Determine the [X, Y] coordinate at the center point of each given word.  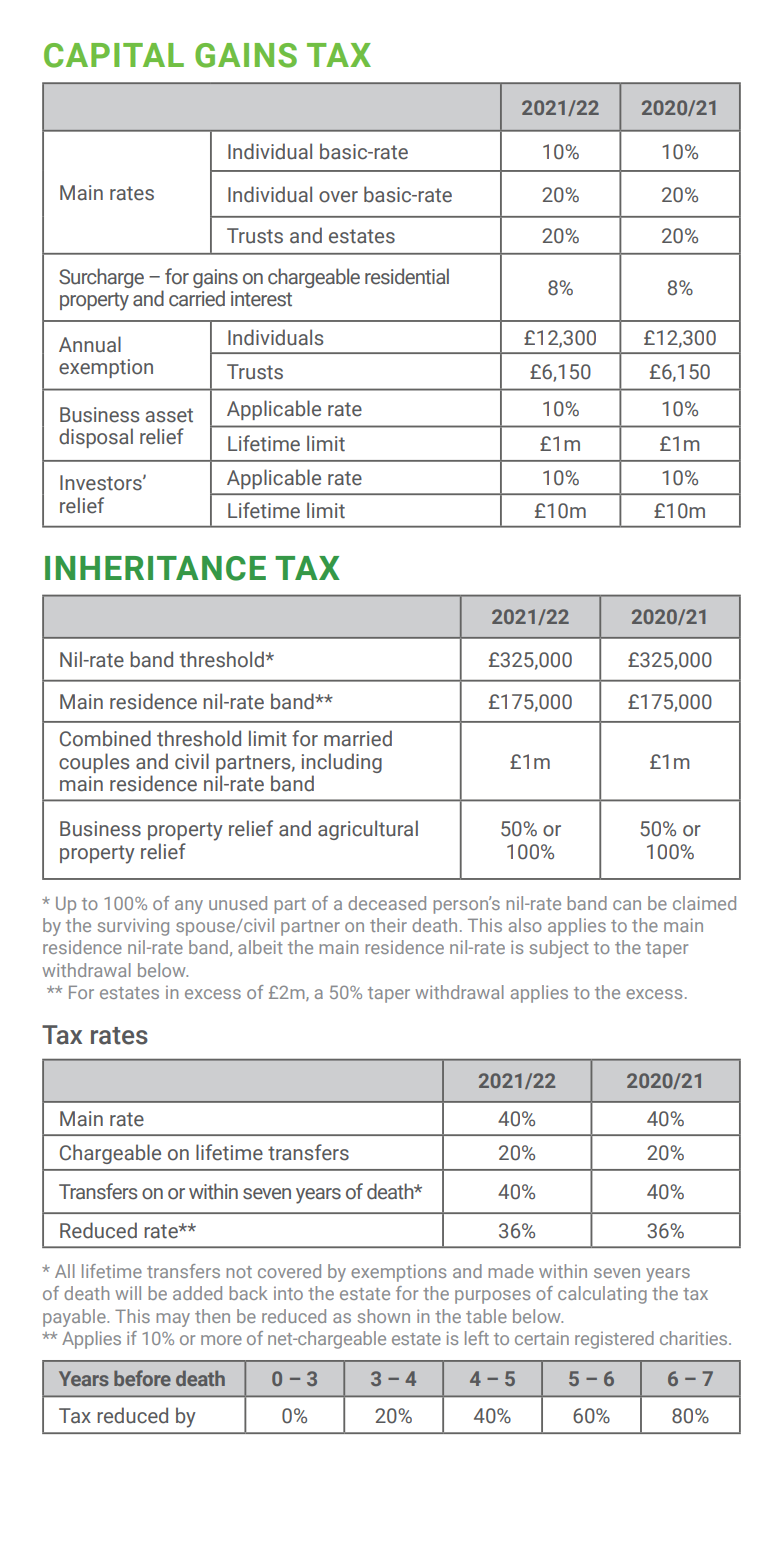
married [358, 738]
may [173, 1320]
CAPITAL [114, 55]
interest [261, 299]
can [627, 905]
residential [407, 276]
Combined [105, 738]
